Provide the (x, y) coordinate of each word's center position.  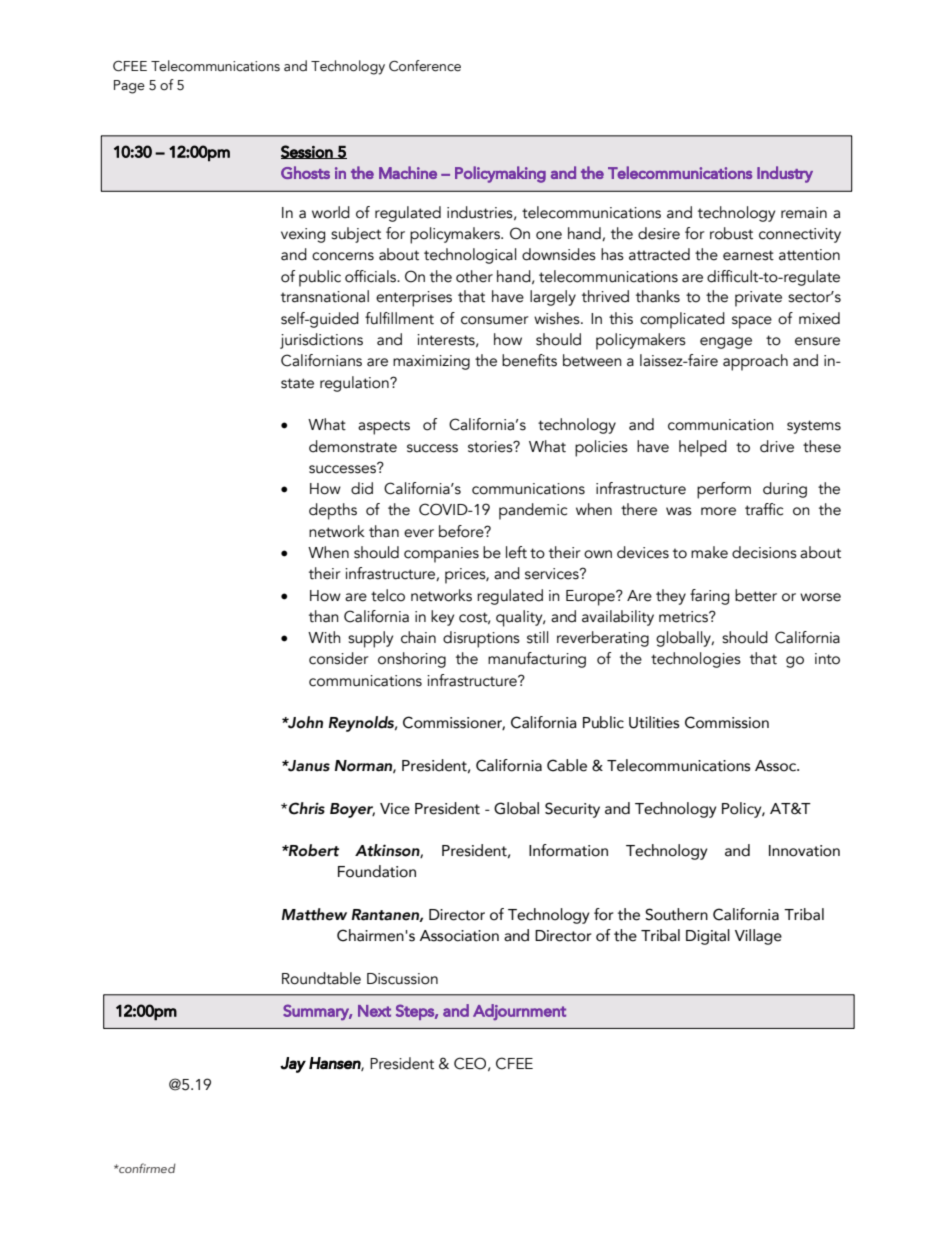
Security (572, 810)
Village (758, 937)
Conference (425, 66)
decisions (764, 552)
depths (333, 511)
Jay (293, 1065)
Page (129, 87)
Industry (785, 174)
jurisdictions (321, 341)
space (752, 322)
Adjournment (519, 1012)
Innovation (804, 851)
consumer (495, 320)
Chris (307, 808)
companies (441, 555)
